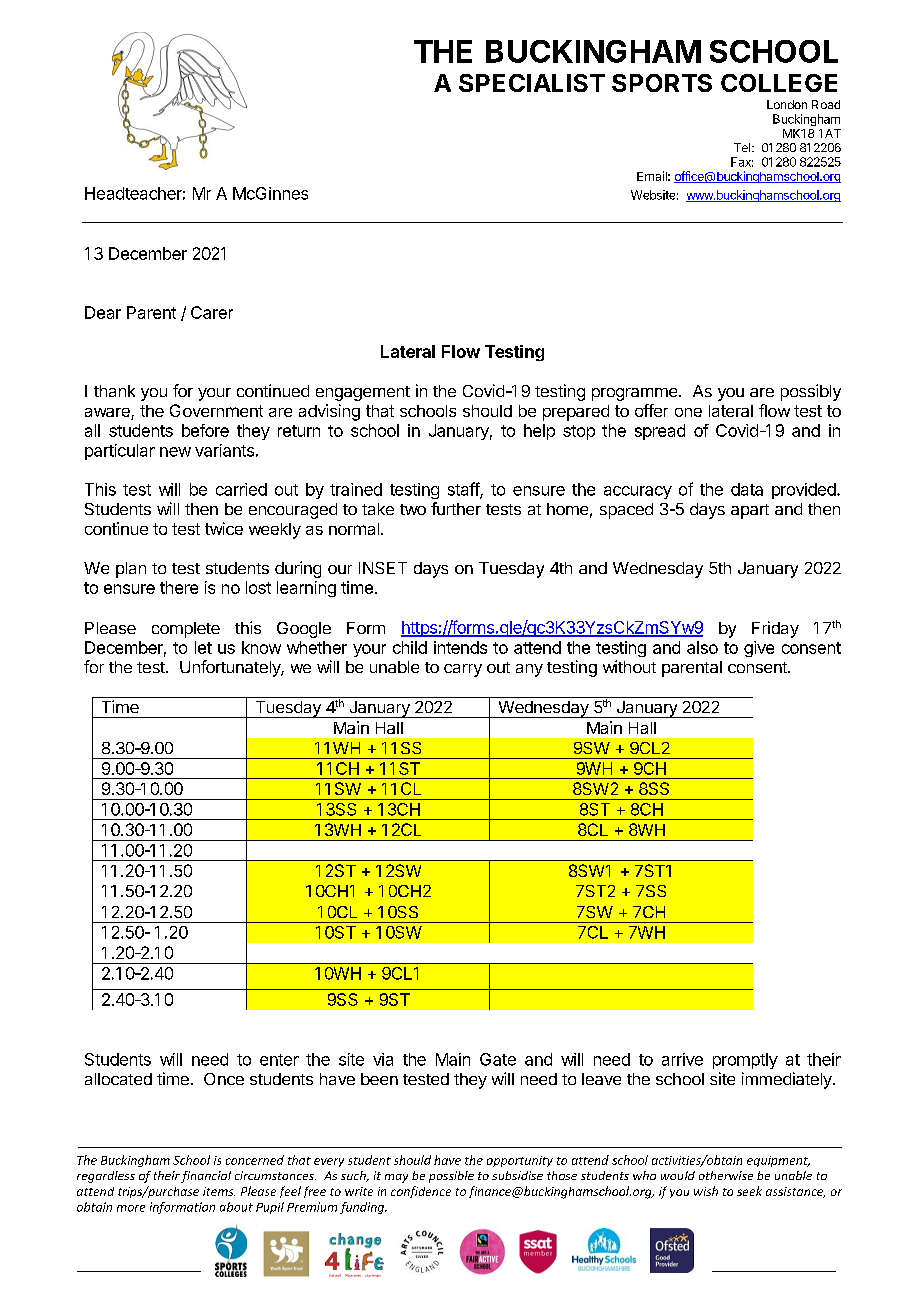 The image size is (924, 1308). Describe the element at coordinates (787, 104) in the screenshot. I see `London` at that location.
